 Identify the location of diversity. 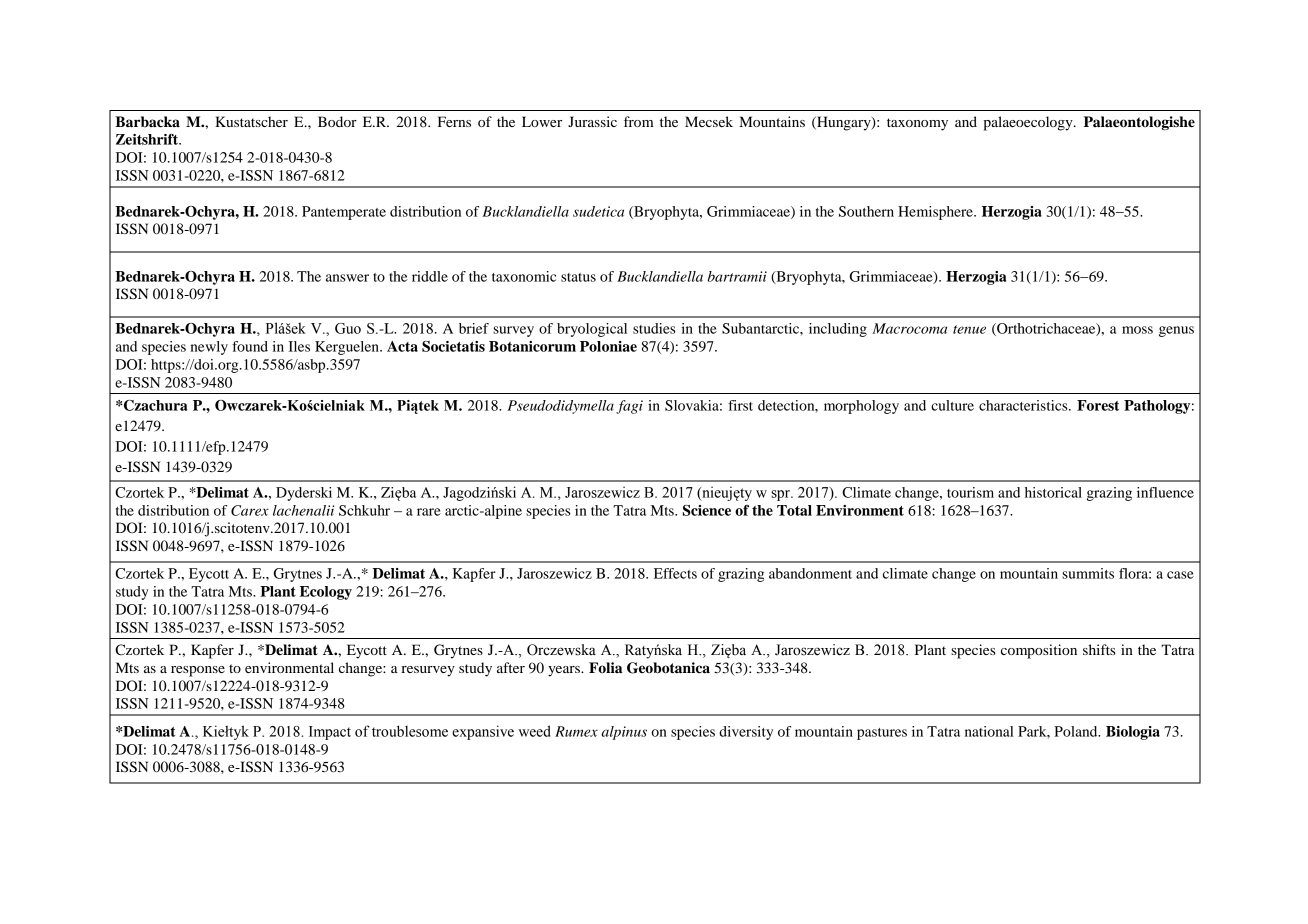
(746, 733).
